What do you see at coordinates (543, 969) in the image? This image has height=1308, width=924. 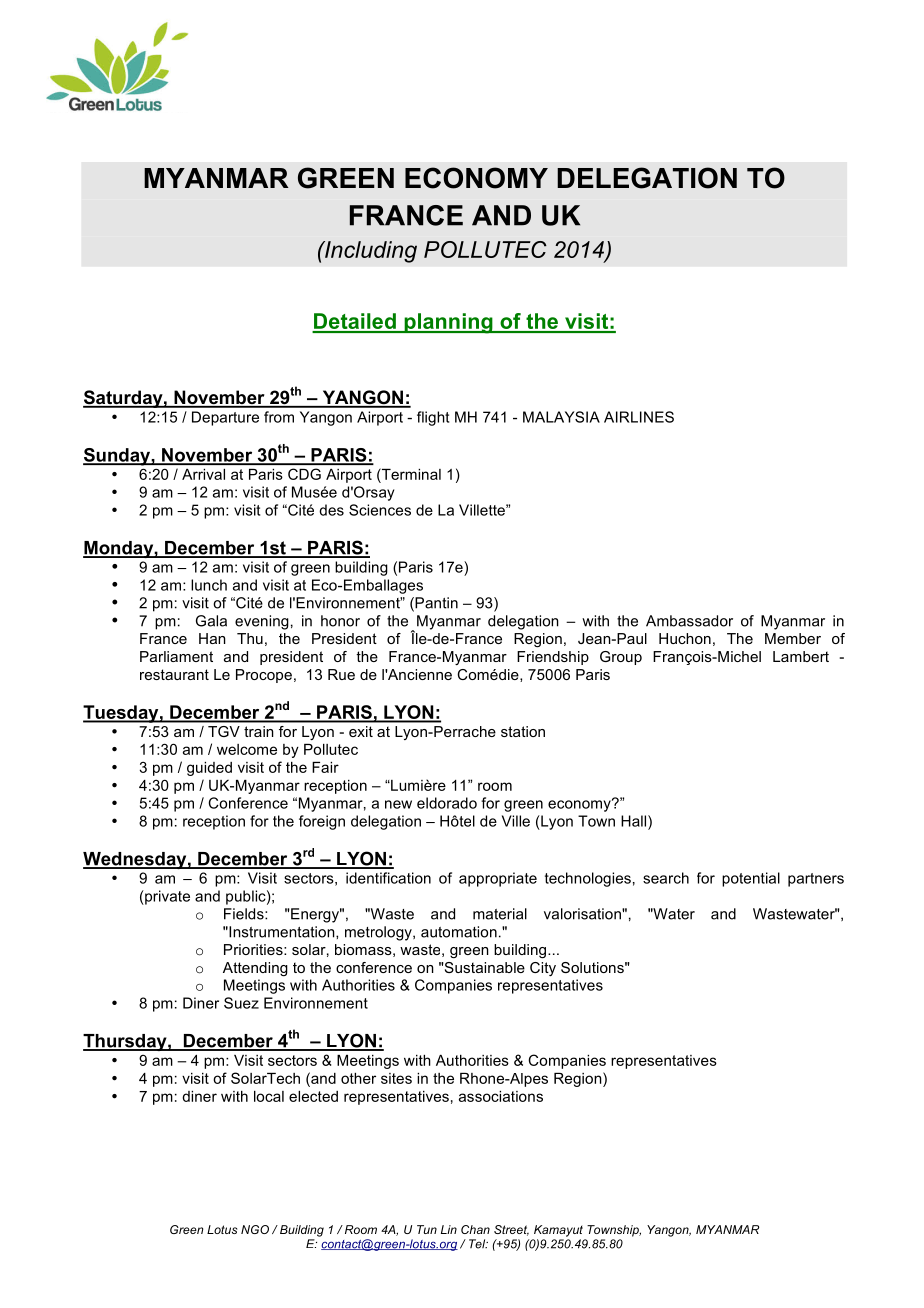 I see `City` at bounding box center [543, 969].
